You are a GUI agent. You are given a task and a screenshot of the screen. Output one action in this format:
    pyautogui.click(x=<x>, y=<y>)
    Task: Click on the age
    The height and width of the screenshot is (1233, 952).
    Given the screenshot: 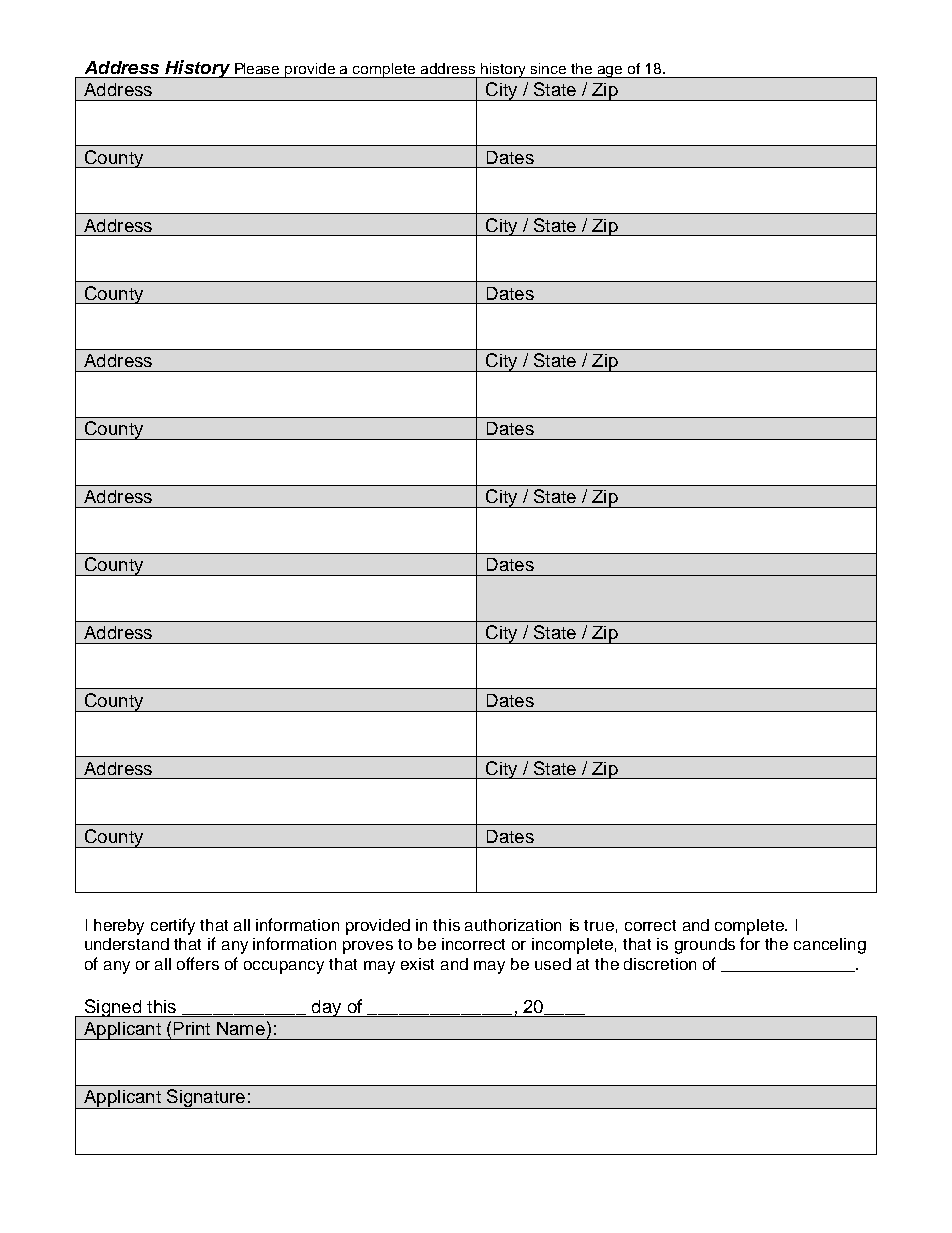 What is the action you would take?
    pyautogui.click(x=610, y=72)
